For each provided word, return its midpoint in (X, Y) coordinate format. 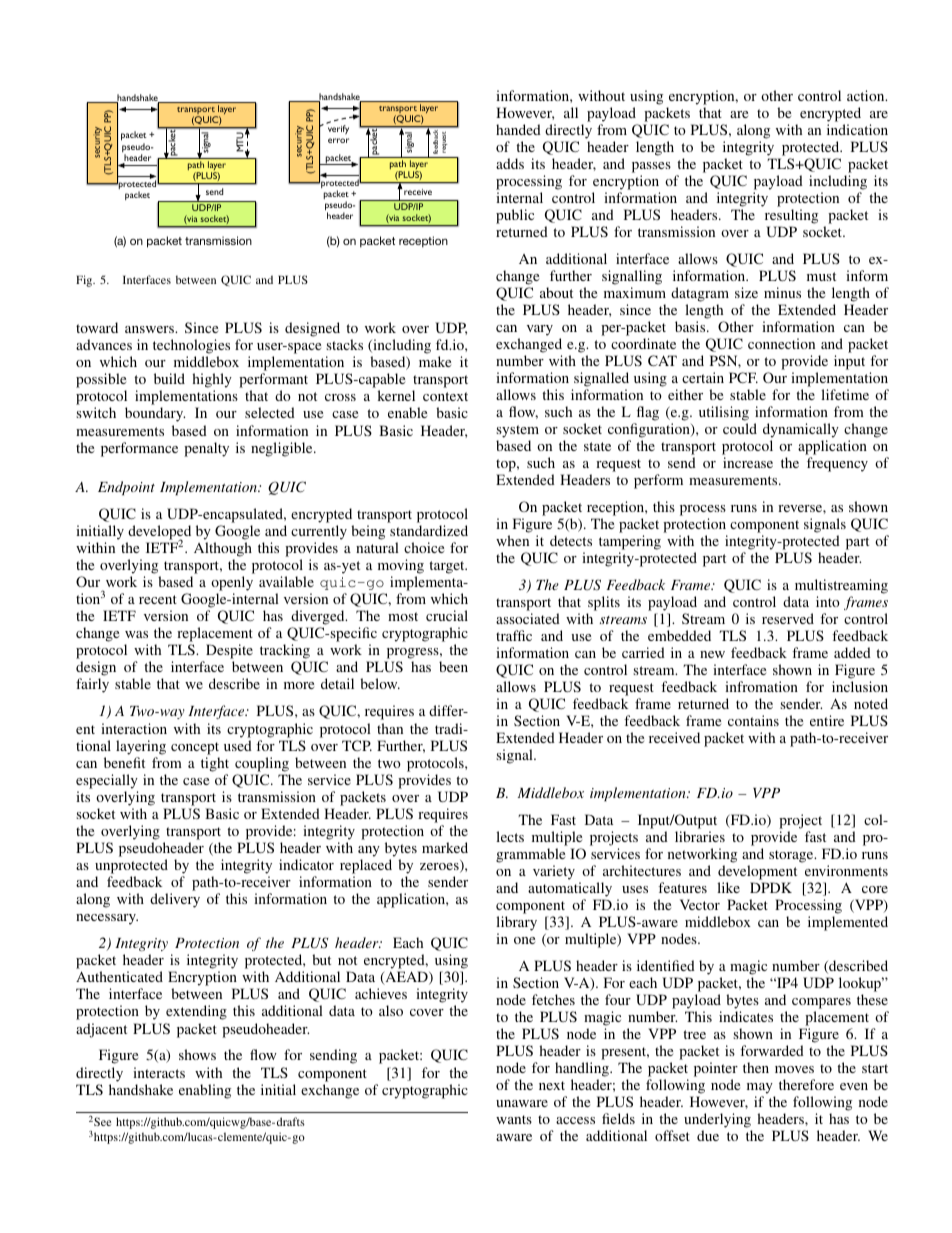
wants (514, 1119)
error (338, 140)
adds (510, 163)
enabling (205, 1091)
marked (445, 847)
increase (748, 462)
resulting (791, 216)
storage (792, 856)
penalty (206, 449)
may (761, 1090)
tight (215, 764)
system (517, 433)
